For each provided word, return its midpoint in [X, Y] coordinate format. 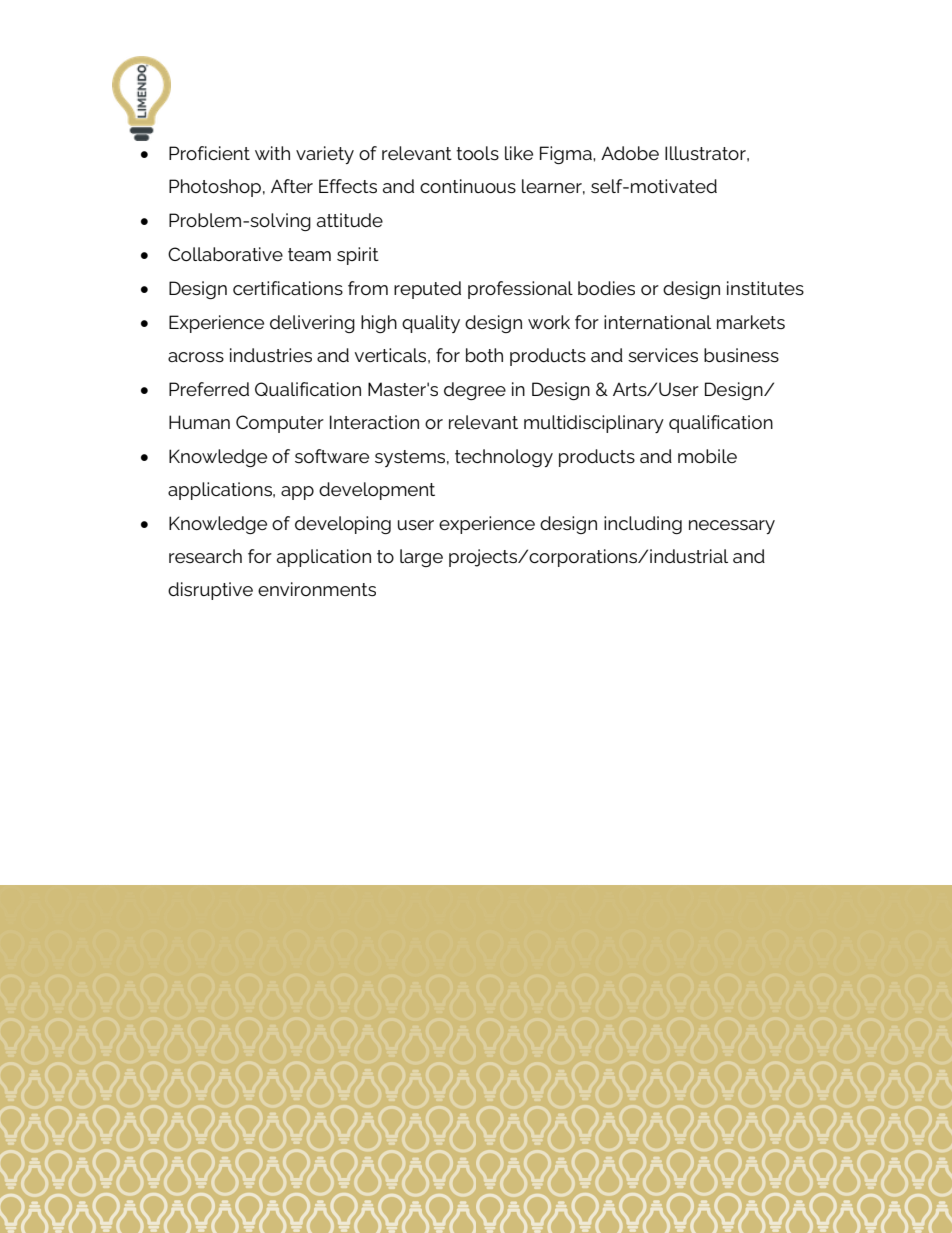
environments [317, 589]
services [663, 355]
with [272, 153]
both [484, 355]
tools [477, 153]
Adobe [630, 153]
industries [271, 355]
